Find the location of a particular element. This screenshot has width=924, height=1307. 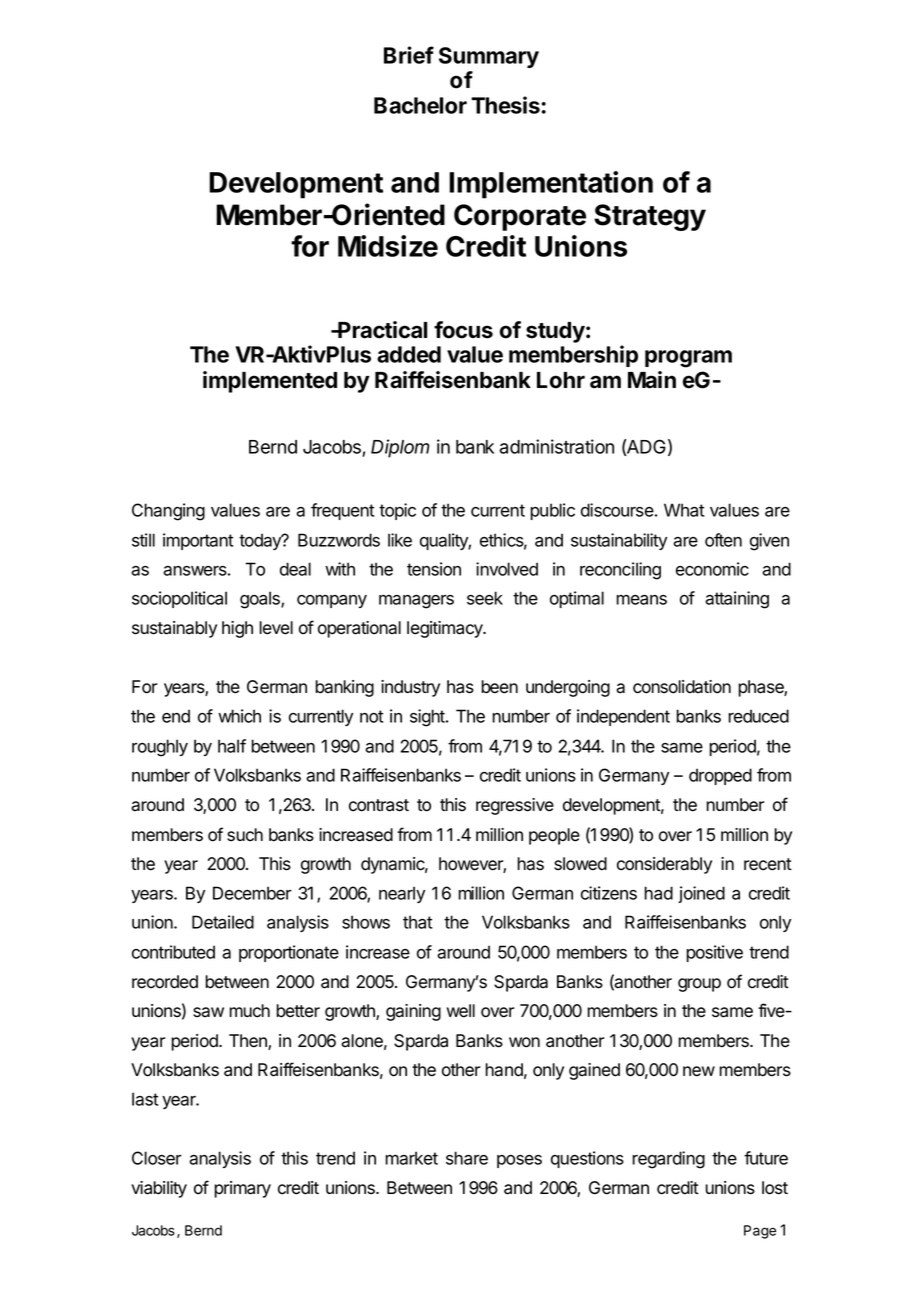

consolidation is located at coordinates (682, 687).
